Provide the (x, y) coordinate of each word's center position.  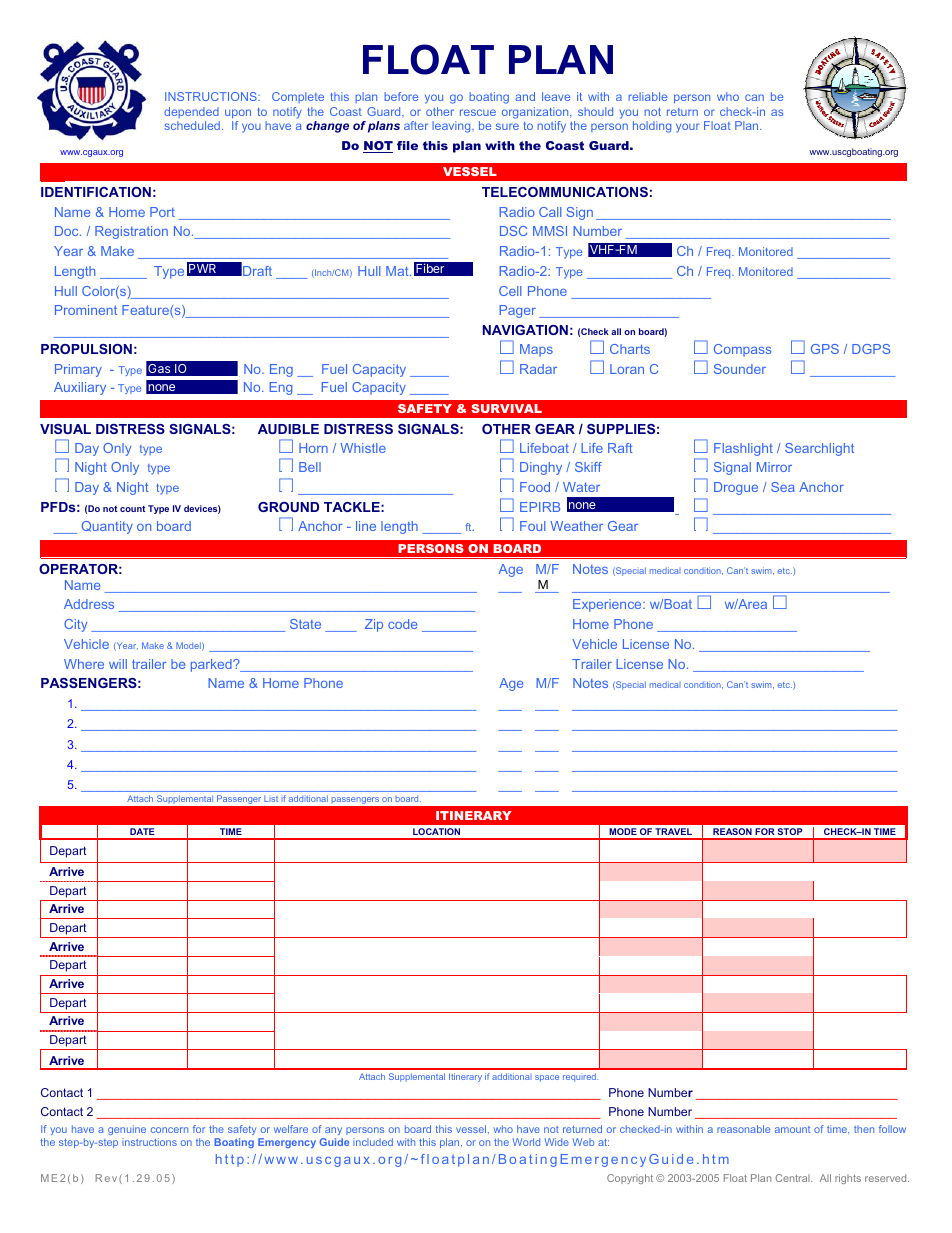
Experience (608, 605)
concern (169, 1130)
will (118, 664)
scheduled (192, 125)
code (402, 624)
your (688, 128)
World (526, 1142)
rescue (478, 112)
